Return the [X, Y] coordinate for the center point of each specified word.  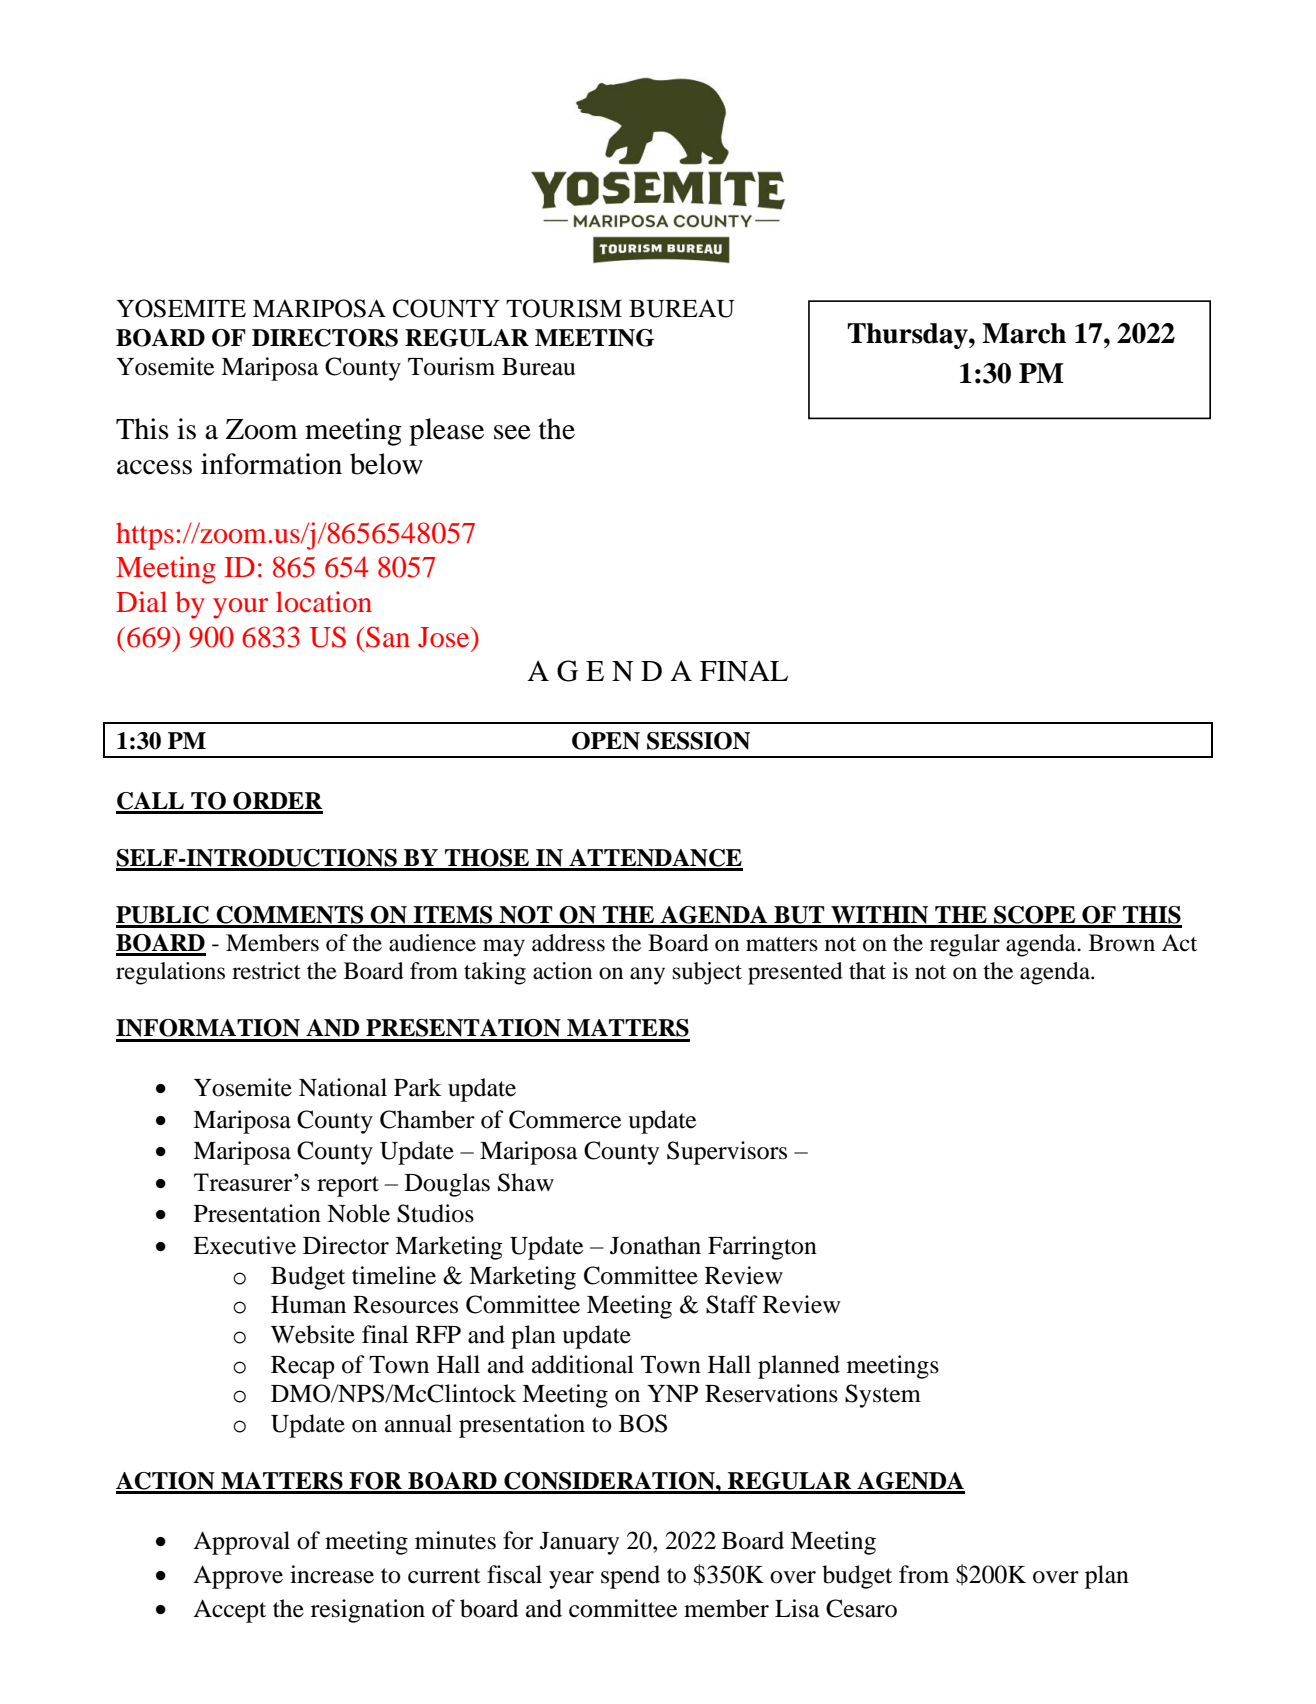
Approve [238, 1577]
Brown [1122, 943]
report [348, 1186]
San [388, 637]
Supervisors [727, 1153]
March [1024, 333]
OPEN [606, 741]
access [154, 467]
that [867, 971]
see [512, 432]
